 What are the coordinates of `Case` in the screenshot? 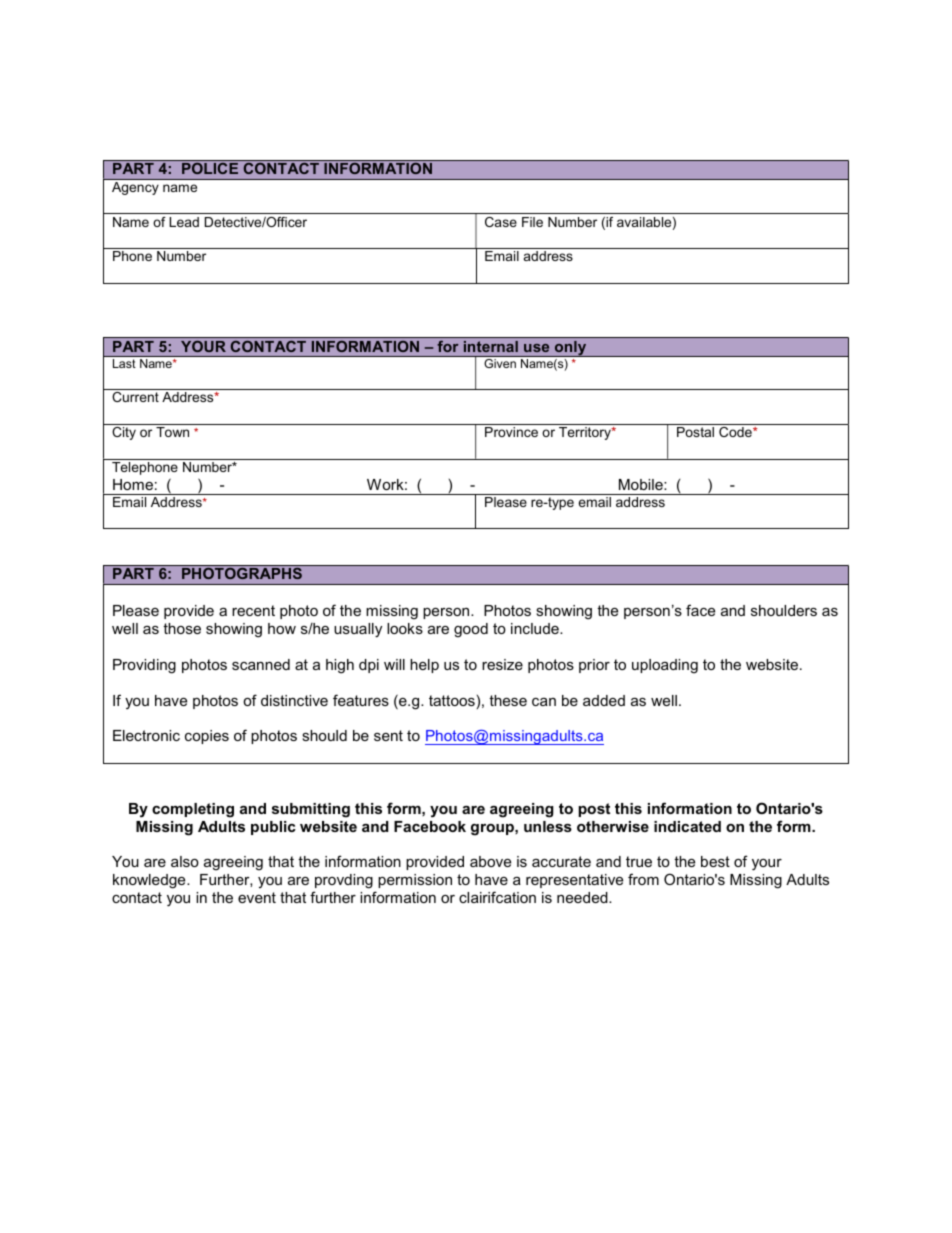 It's located at (501, 222).
